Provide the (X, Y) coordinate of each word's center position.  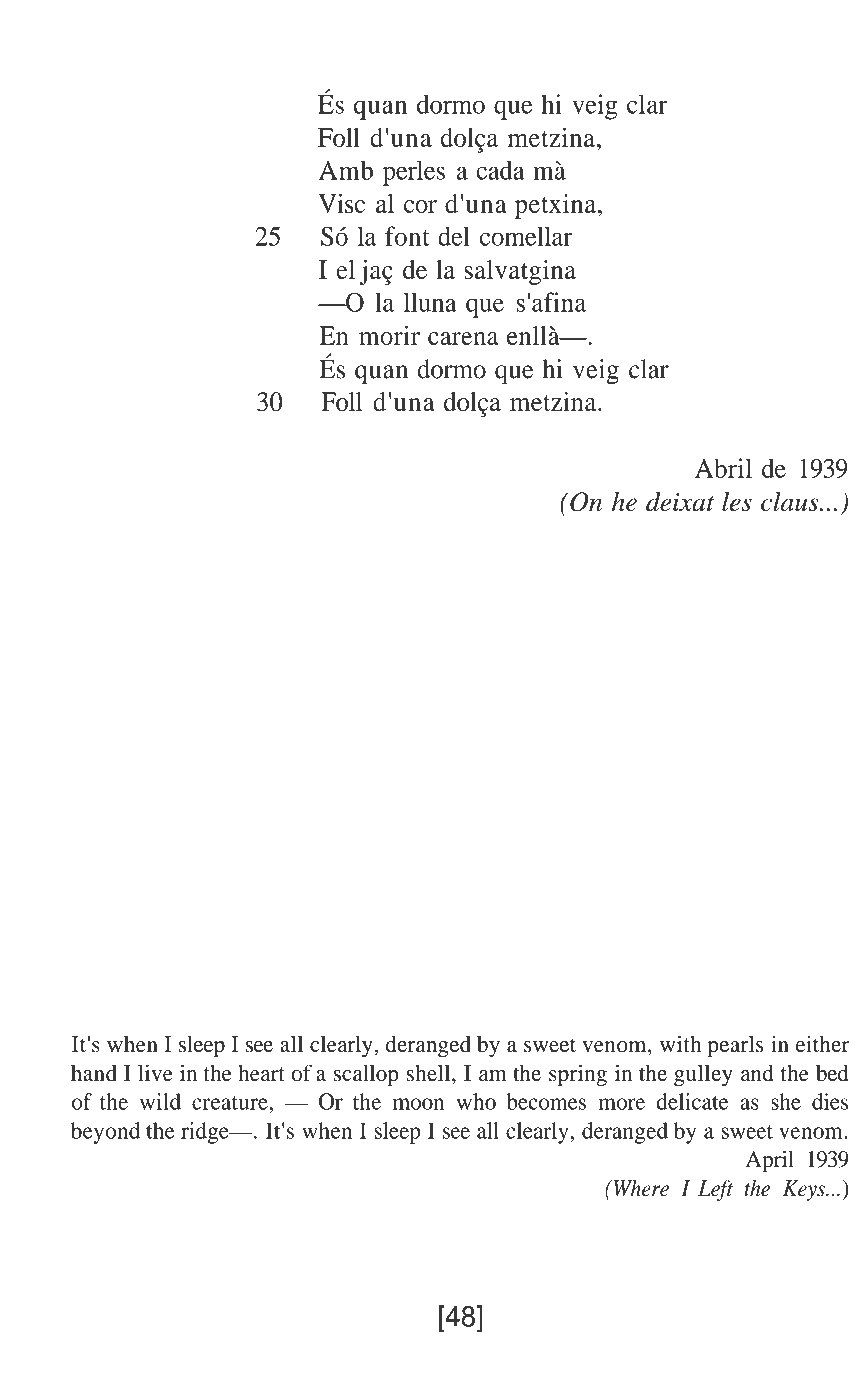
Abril (723, 468)
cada (500, 170)
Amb (346, 170)
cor (420, 206)
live (155, 1073)
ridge (206, 1133)
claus (791, 501)
